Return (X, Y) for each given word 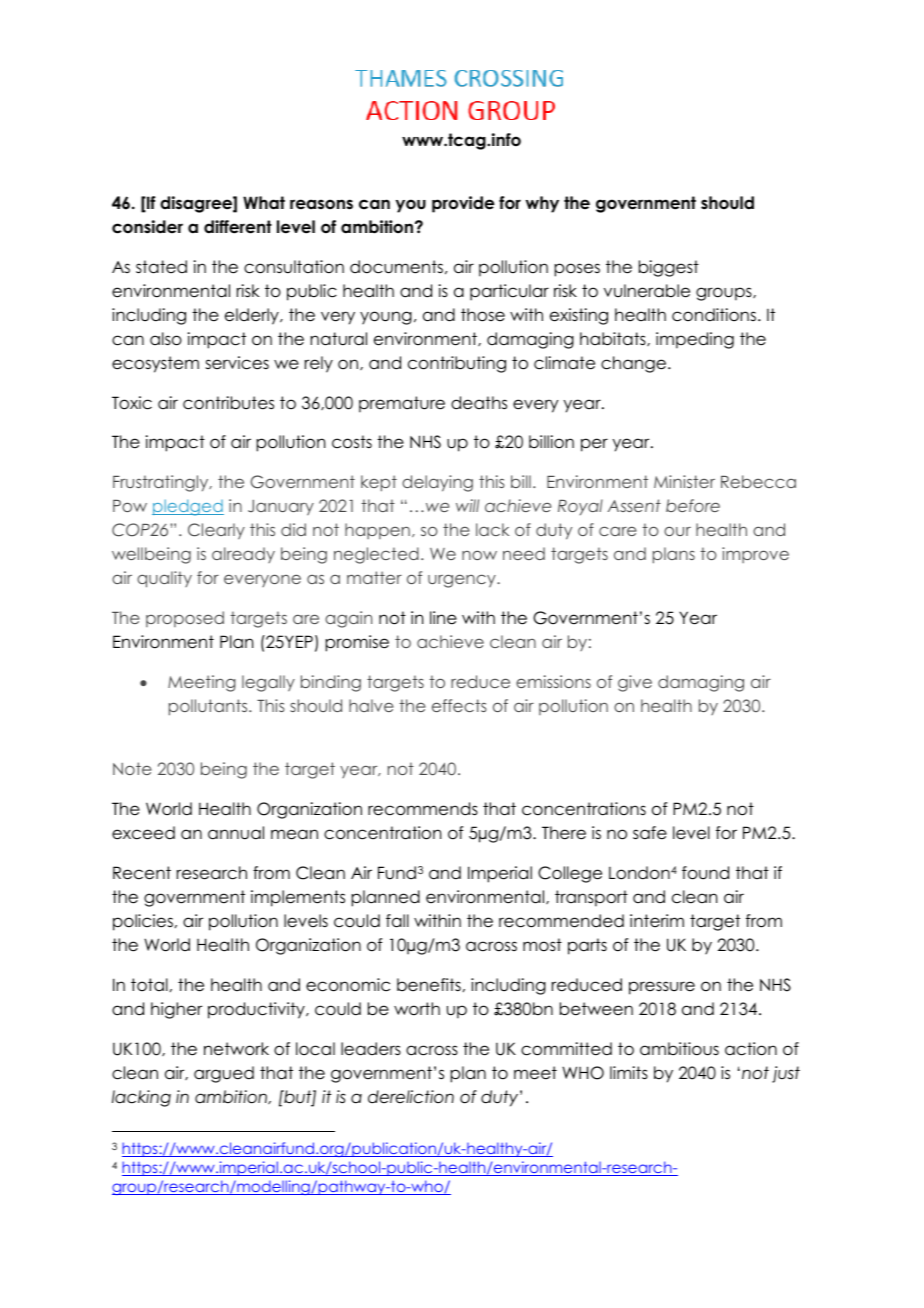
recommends (423, 809)
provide (463, 204)
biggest (669, 268)
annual (236, 833)
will (467, 505)
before (693, 505)
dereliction (411, 1097)
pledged (188, 507)
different (238, 227)
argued (224, 1074)
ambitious (679, 1049)
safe (650, 833)
